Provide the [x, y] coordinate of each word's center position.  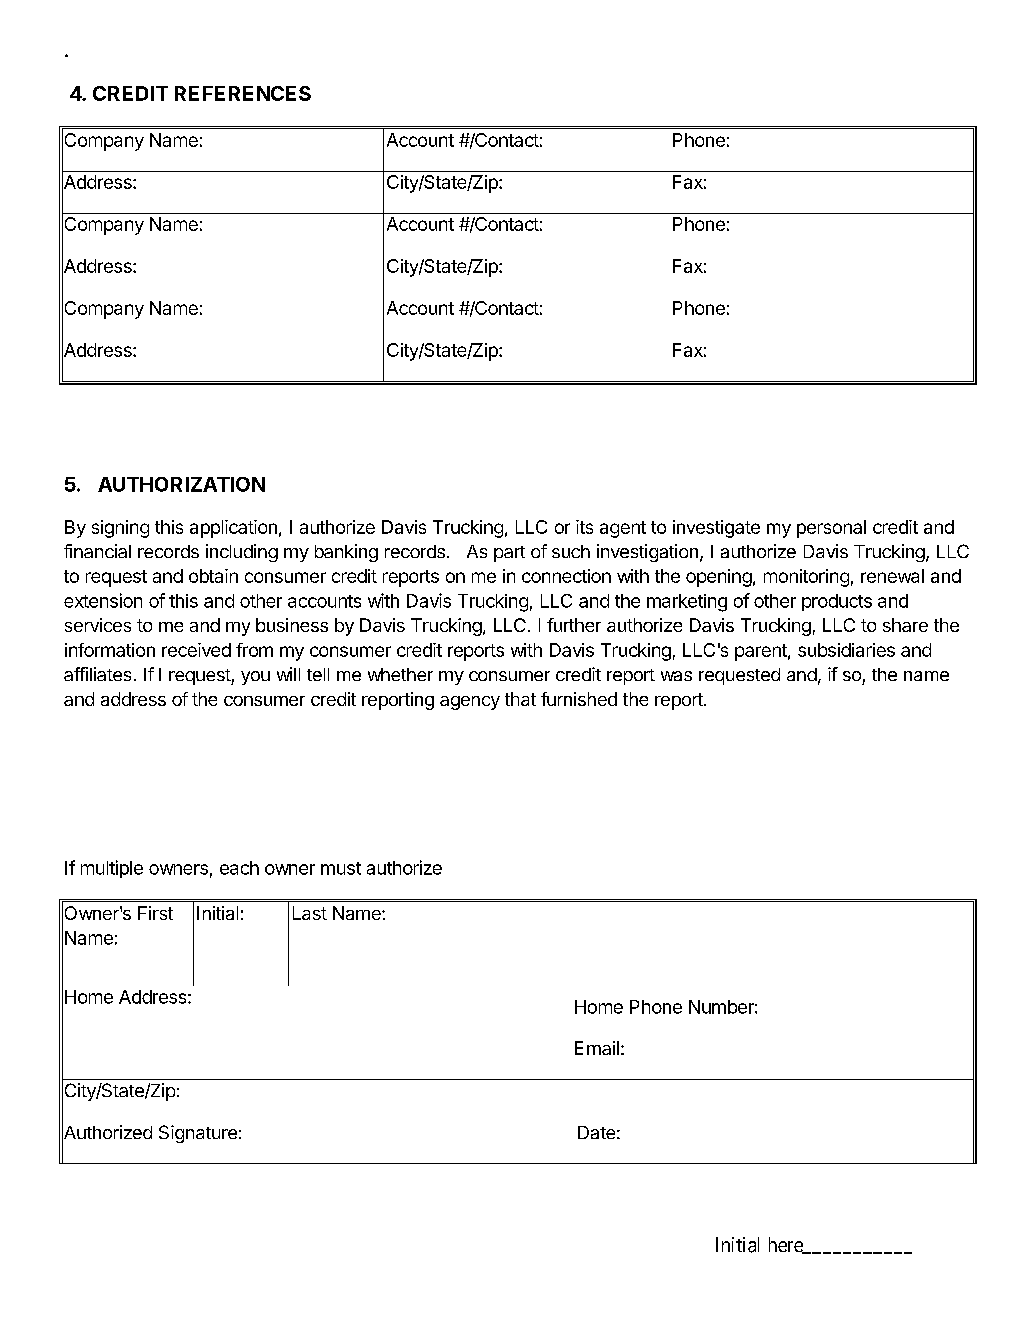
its [584, 527]
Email [597, 1048]
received [196, 650]
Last [310, 913]
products [837, 602]
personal [831, 529]
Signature [198, 1134]
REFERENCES [243, 93]
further [574, 625]
